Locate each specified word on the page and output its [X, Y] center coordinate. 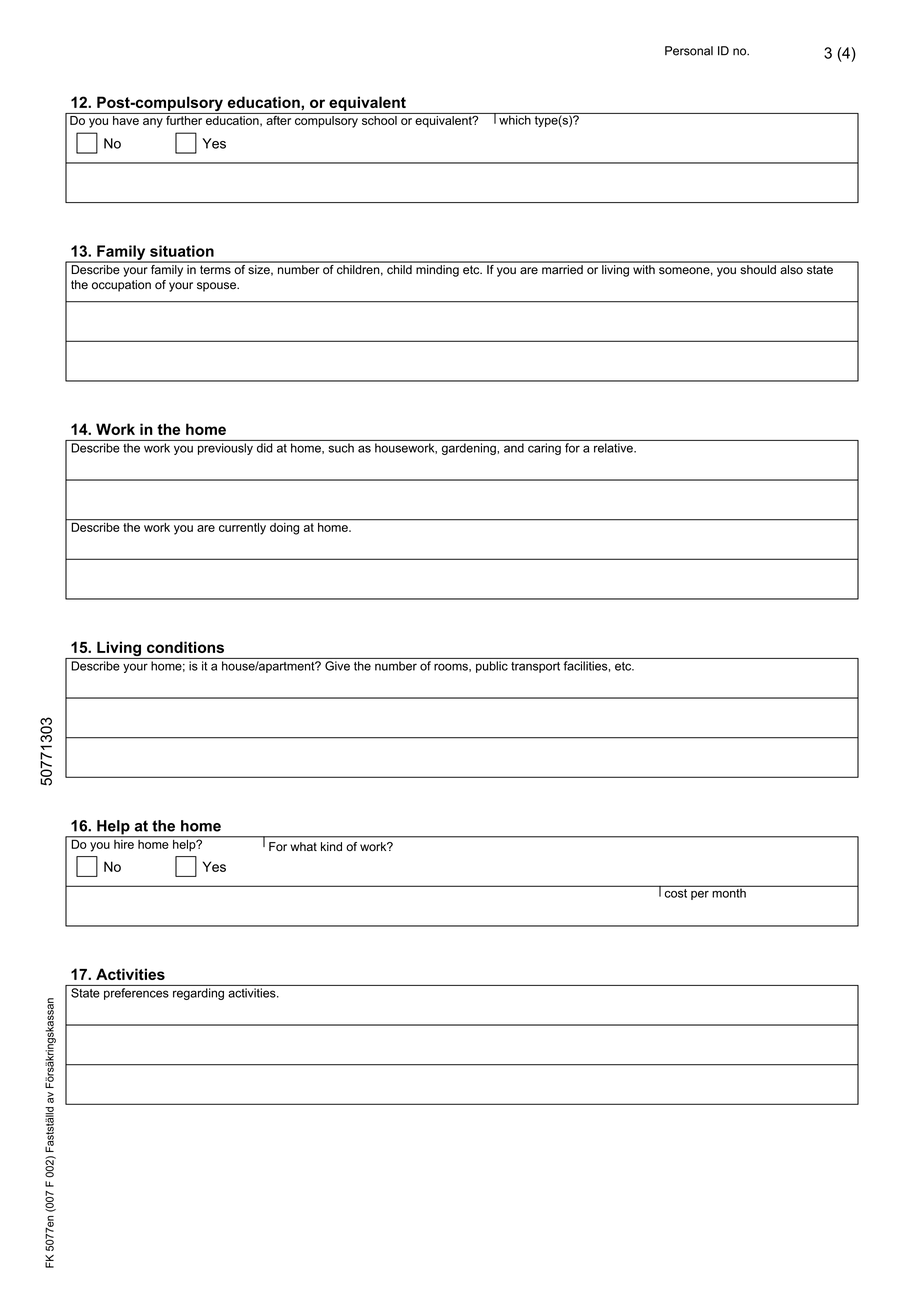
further [184, 119]
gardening [470, 449]
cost [676, 892]
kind [331, 846]
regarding [198, 994]
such [341, 448]
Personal [689, 51]
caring [544, 449]
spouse [217, 287]
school [379, 120]
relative [614, 448]
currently [242, 527]
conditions [185, 647]
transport [535, 667]
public [492, 667]
